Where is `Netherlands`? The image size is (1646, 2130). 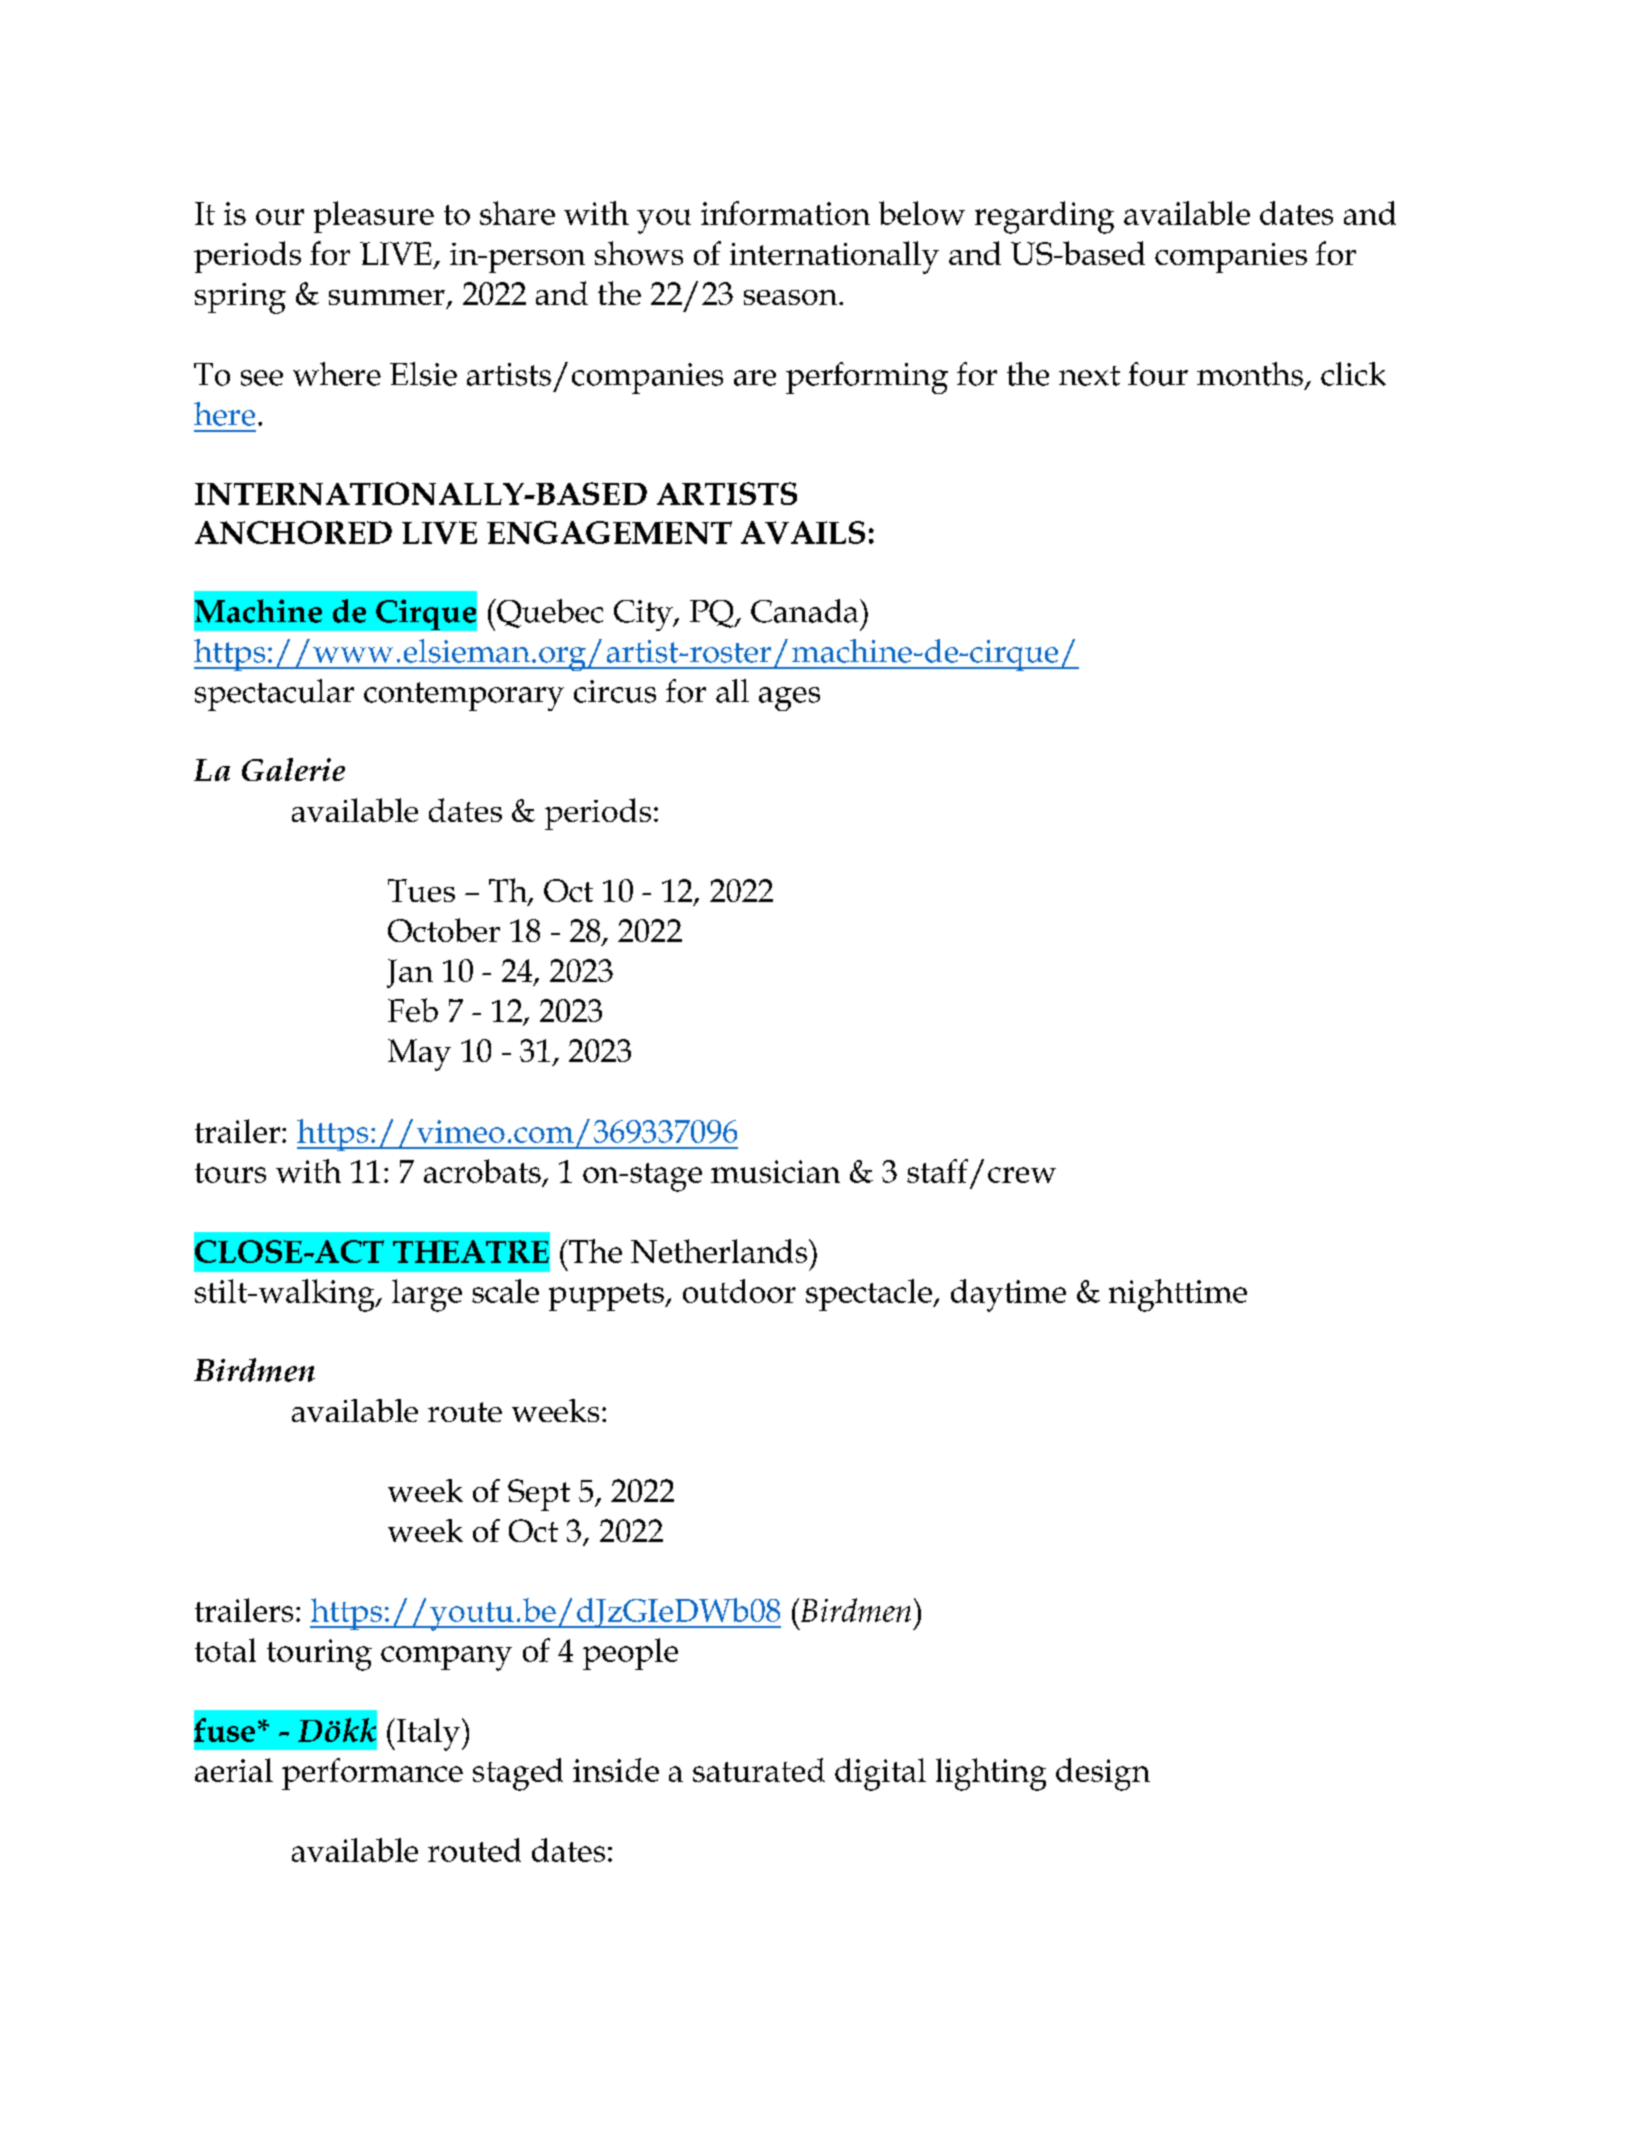
Netherlands is located at coordinates (720, 1251).
